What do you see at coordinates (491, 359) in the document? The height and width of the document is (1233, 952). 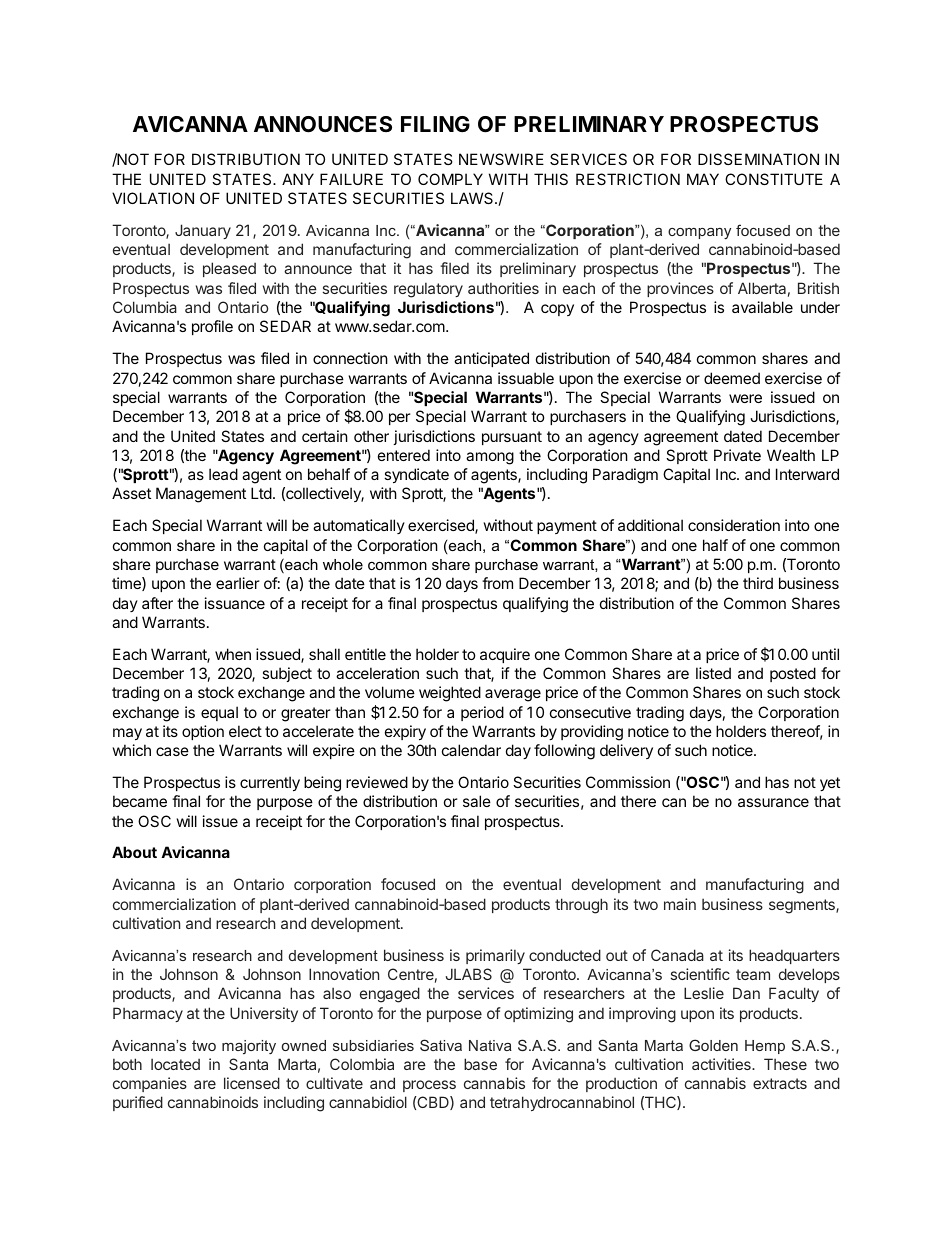 I see `anticipated` at bounding box center [491, 359].
